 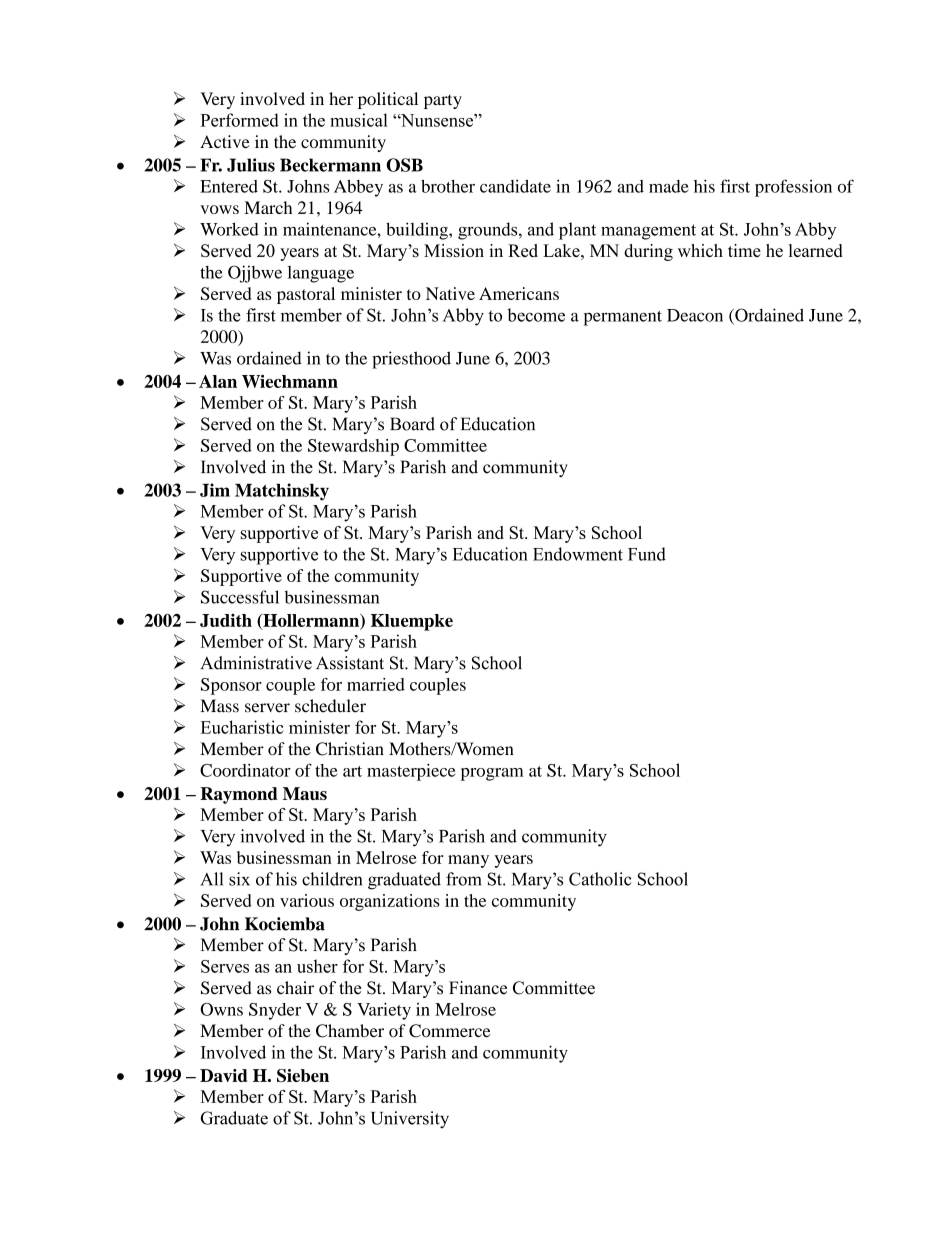 I want to click on Performed, so click(x=240, y=120).
